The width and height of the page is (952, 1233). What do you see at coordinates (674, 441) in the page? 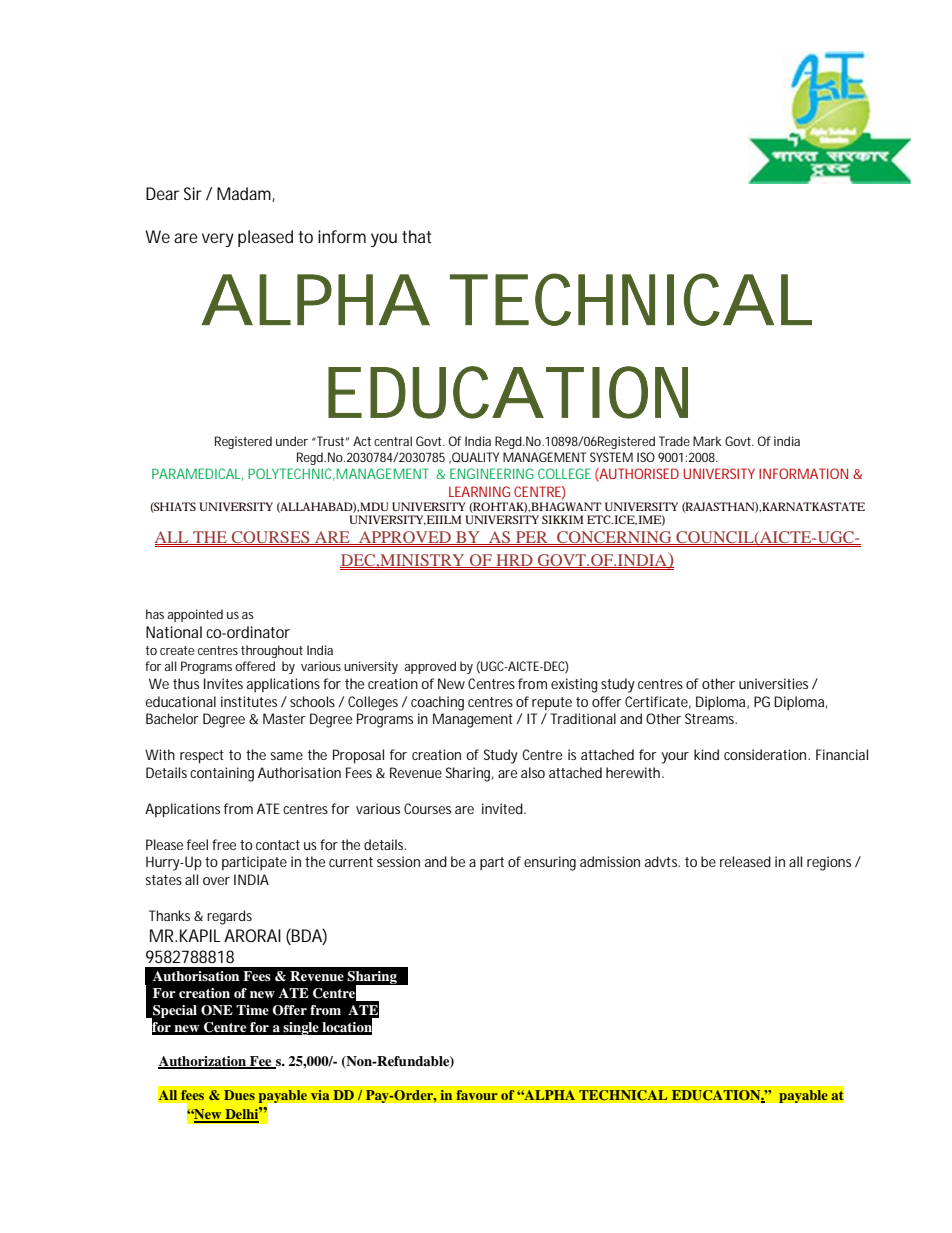
I see `Trade` at bounding box center [674, 441].
